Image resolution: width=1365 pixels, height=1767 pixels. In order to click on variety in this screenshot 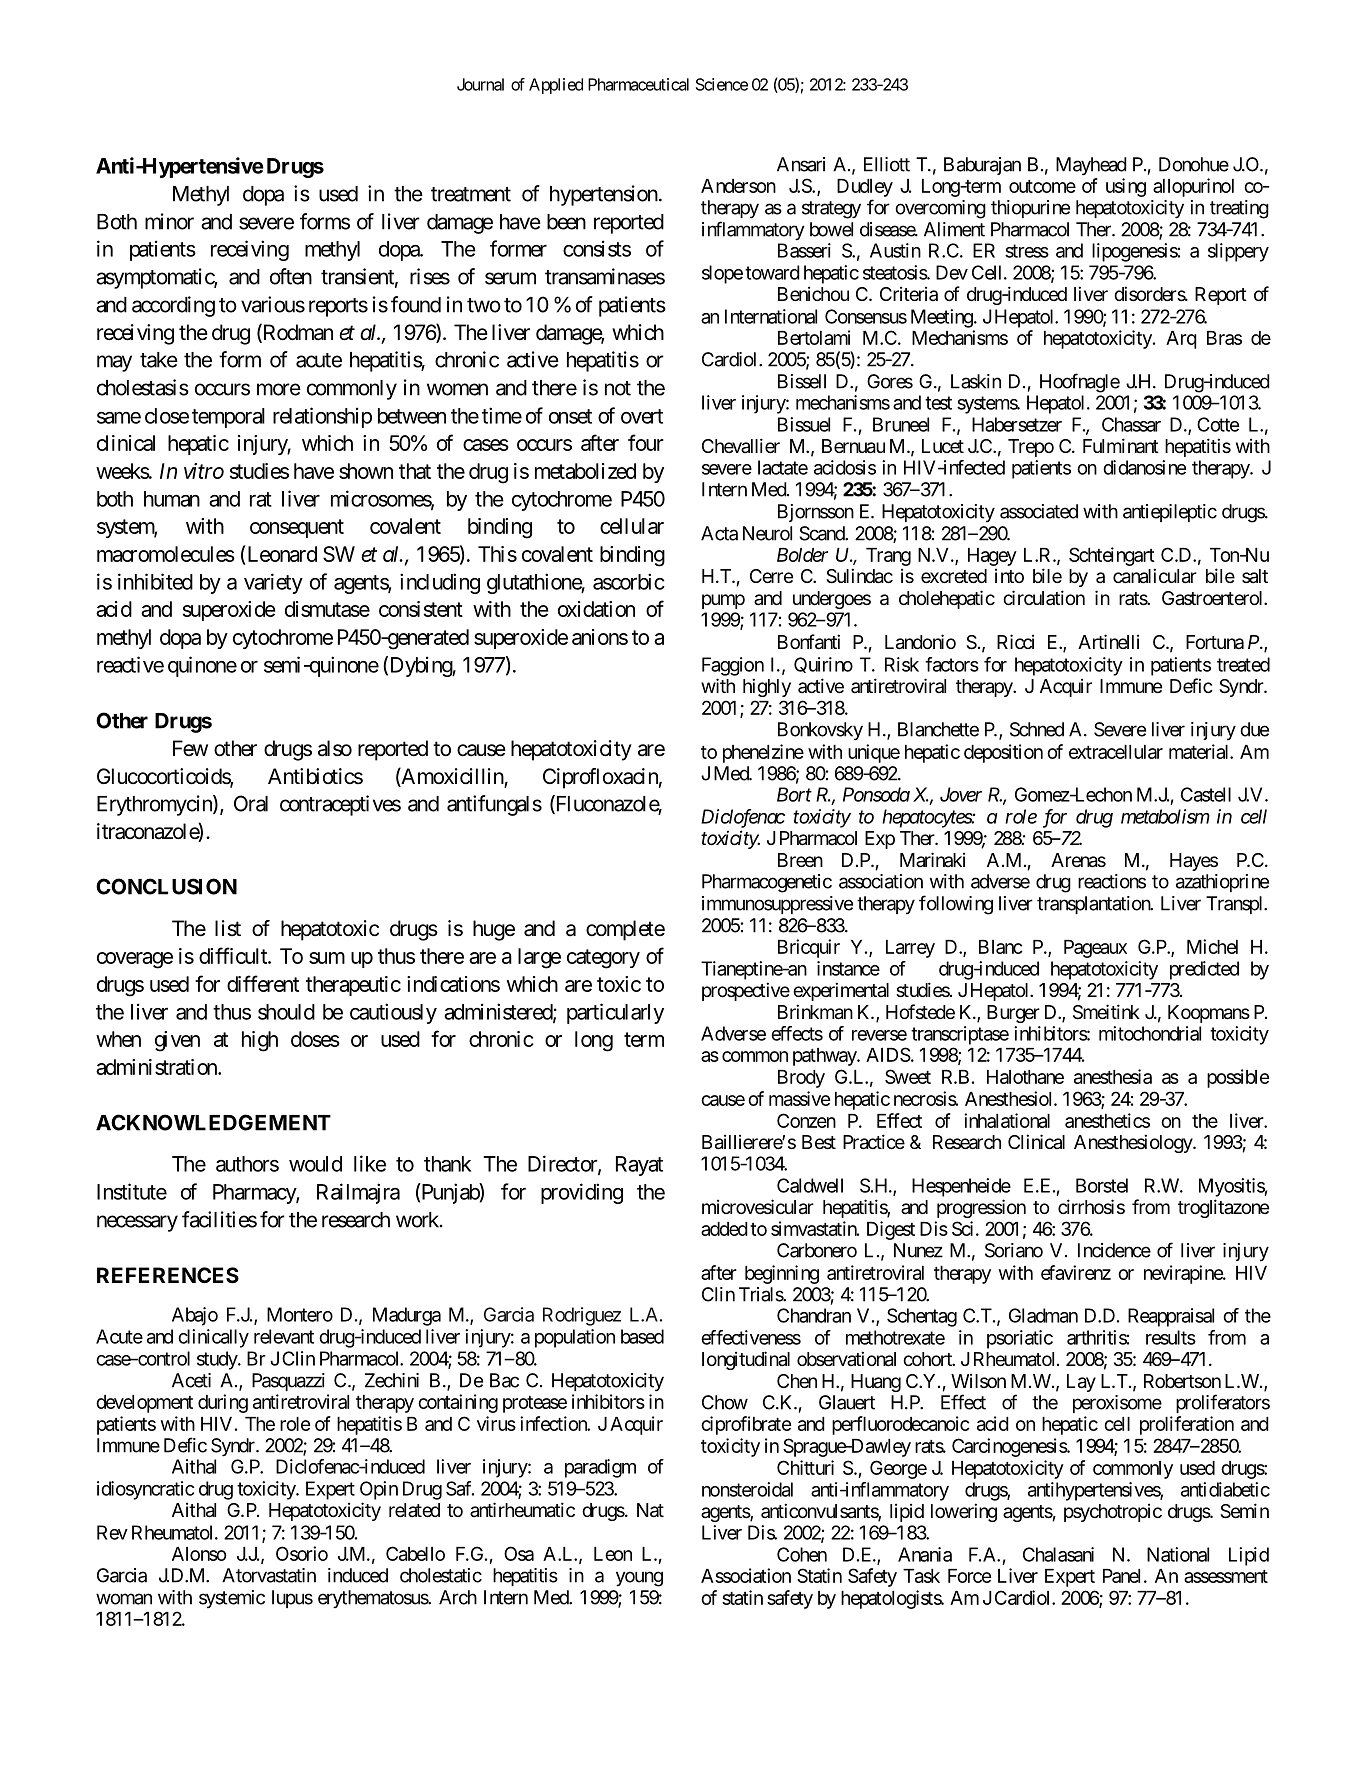, I will do `click(273, 583)`.
